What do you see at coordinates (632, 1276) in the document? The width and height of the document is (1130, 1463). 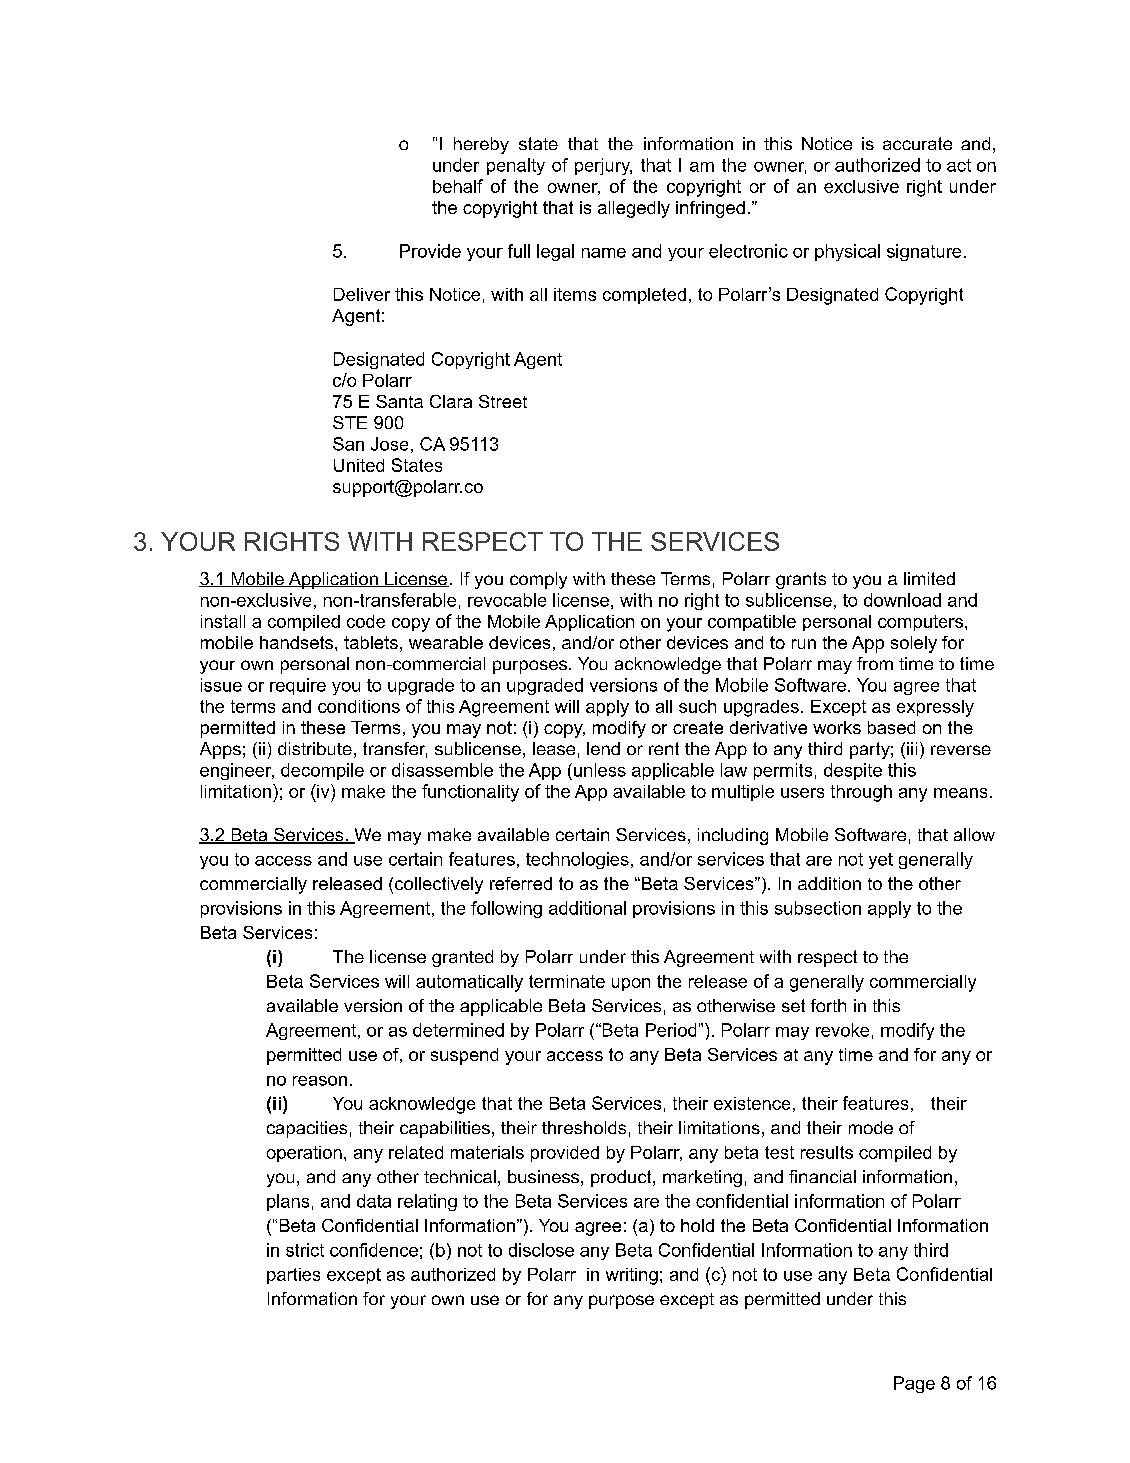 I see `writing` at bounding box center [632, 1276].
